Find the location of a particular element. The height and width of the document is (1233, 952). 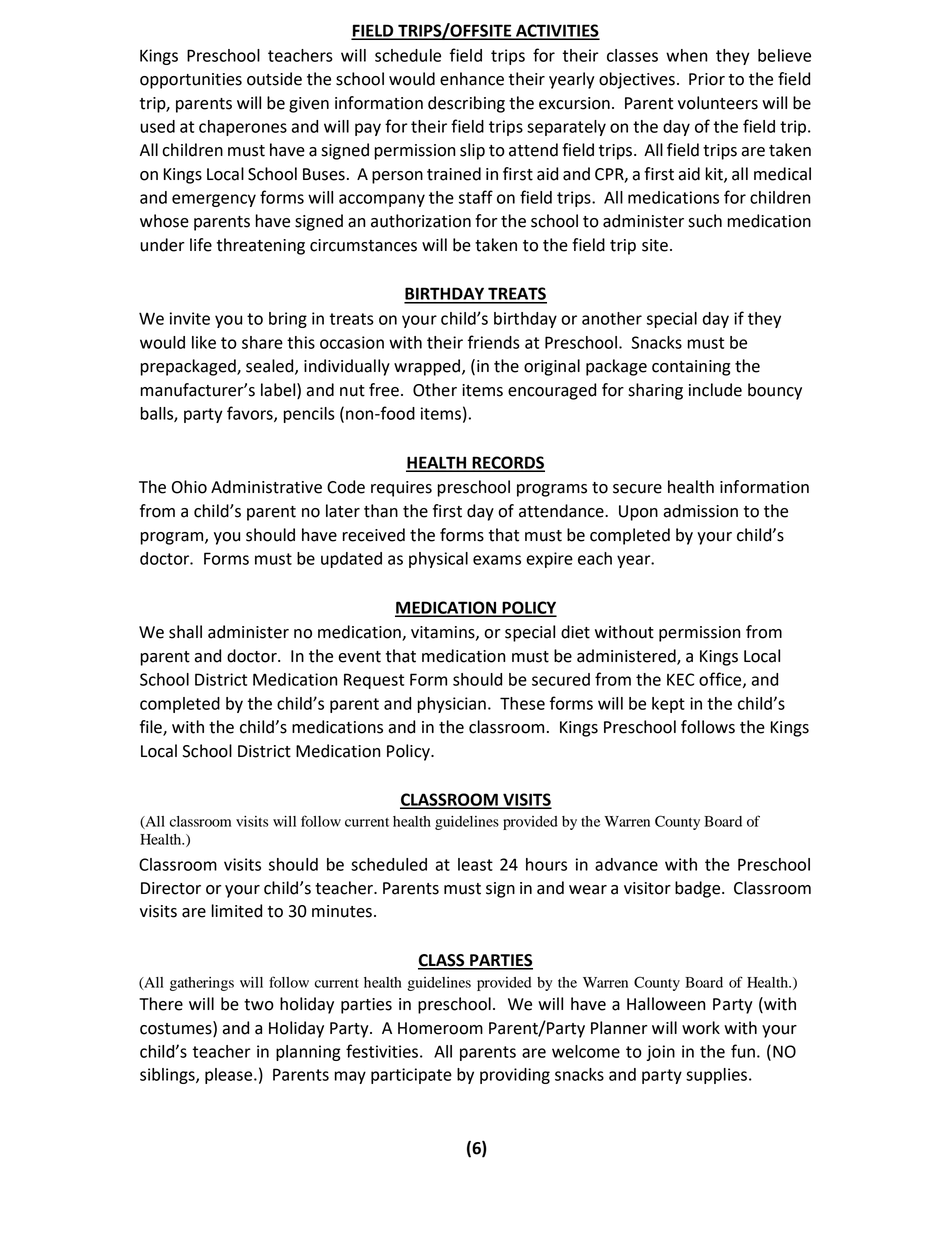

exams is located at coordinates (497, 560).
